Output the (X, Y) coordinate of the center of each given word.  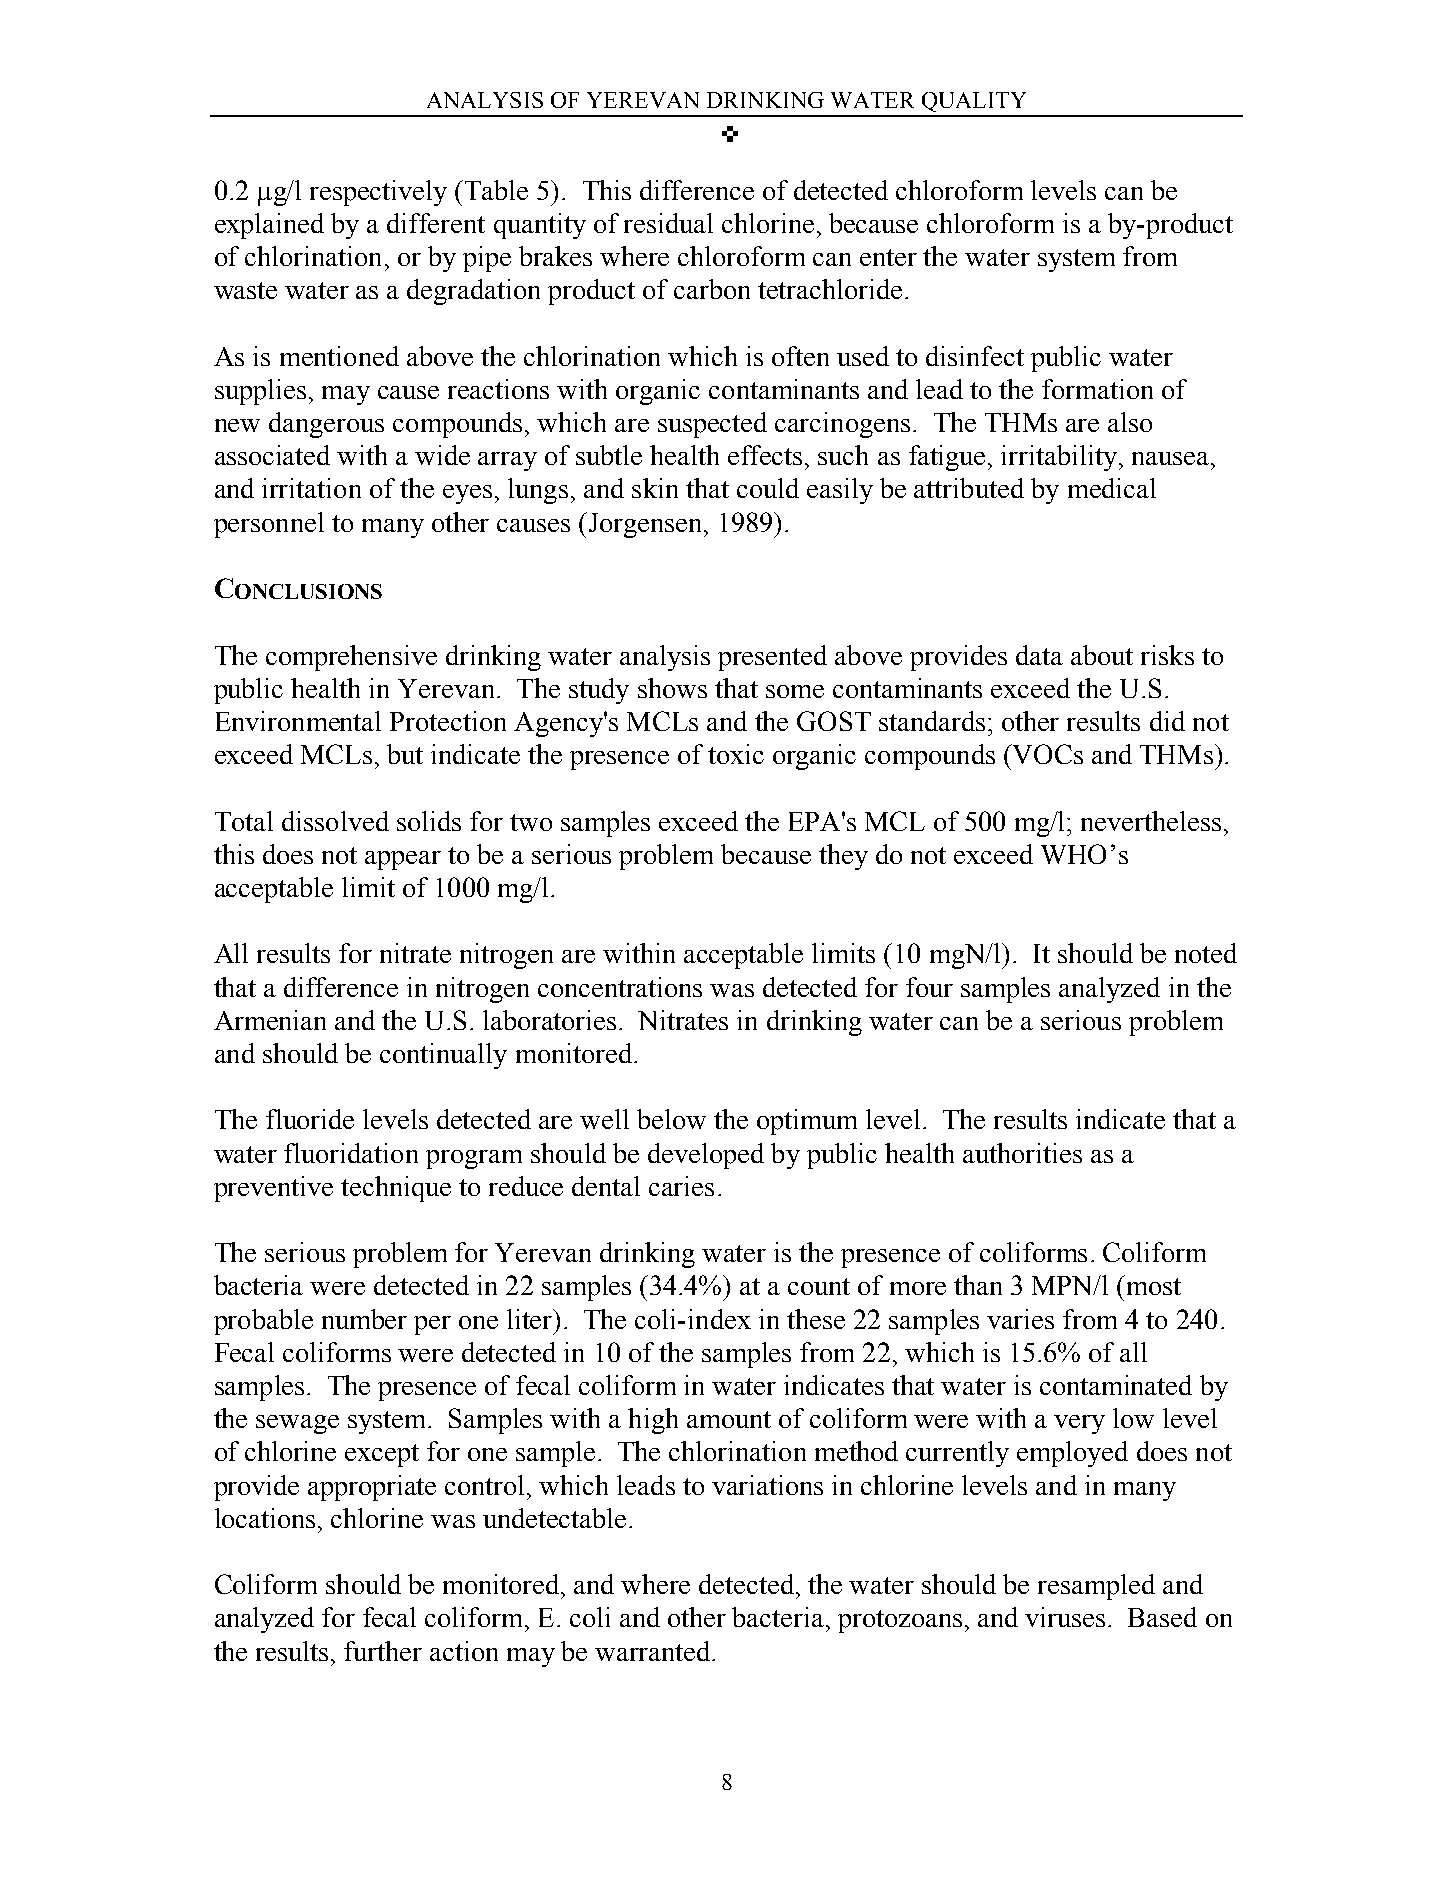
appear (403, 860)
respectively (378, 193)
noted (1206, 953)
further (383, 1651)
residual (668, 223)
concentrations (620, 987)
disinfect (975, 356)
